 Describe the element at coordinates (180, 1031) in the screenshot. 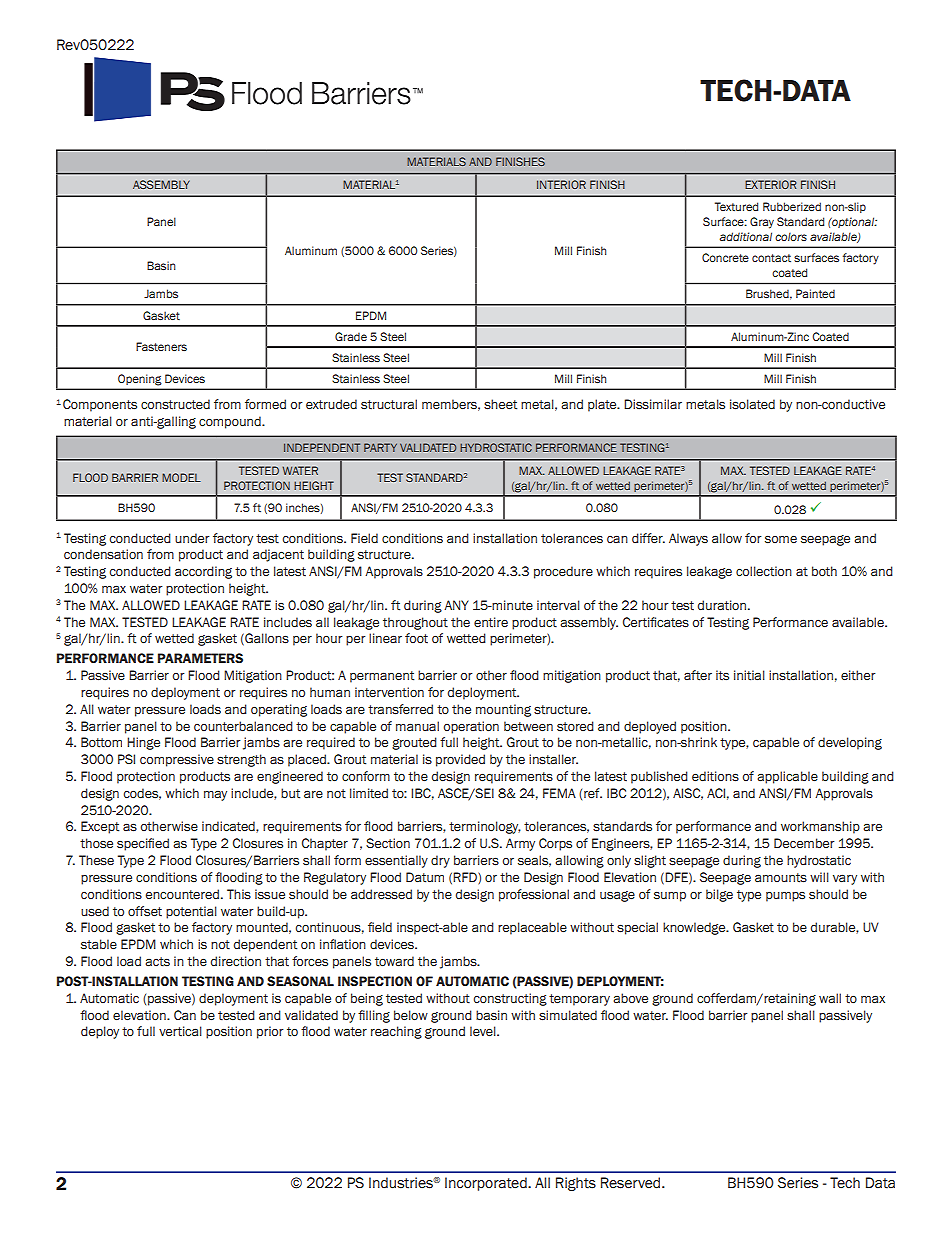

I see `vertical` at that location.
